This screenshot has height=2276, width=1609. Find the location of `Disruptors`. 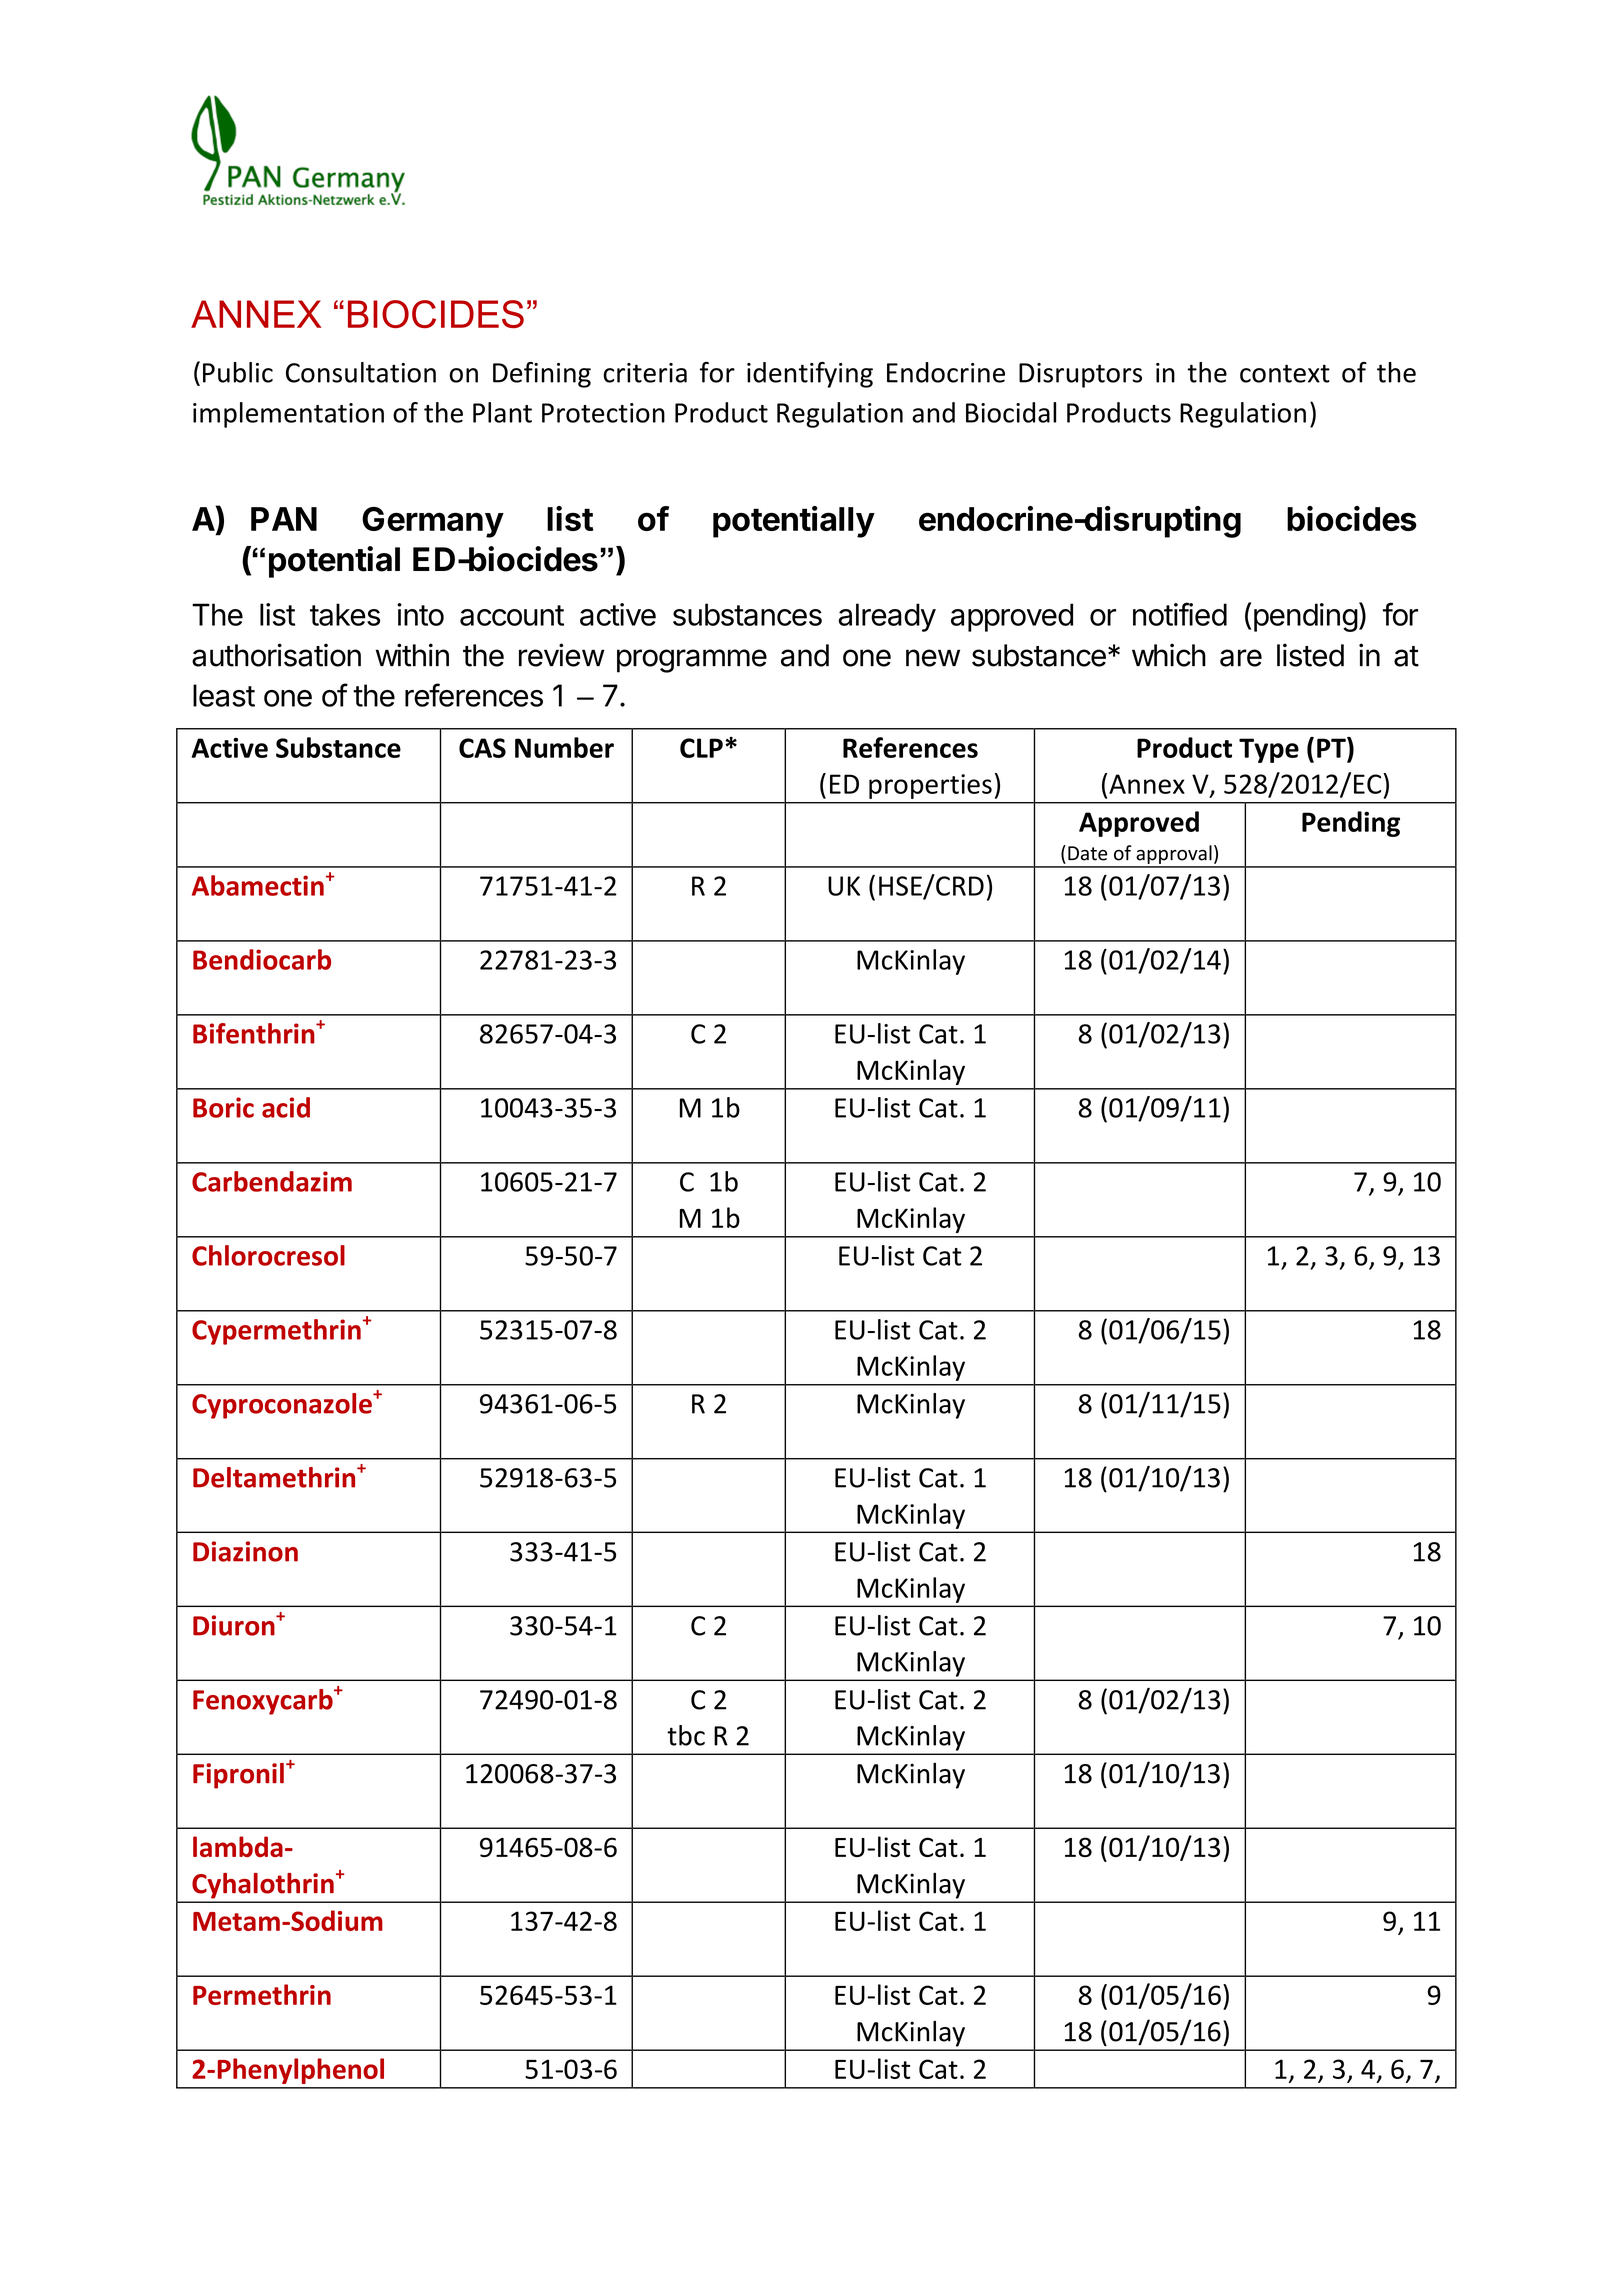

Disruptors is located at coordinates (1080, 375).
